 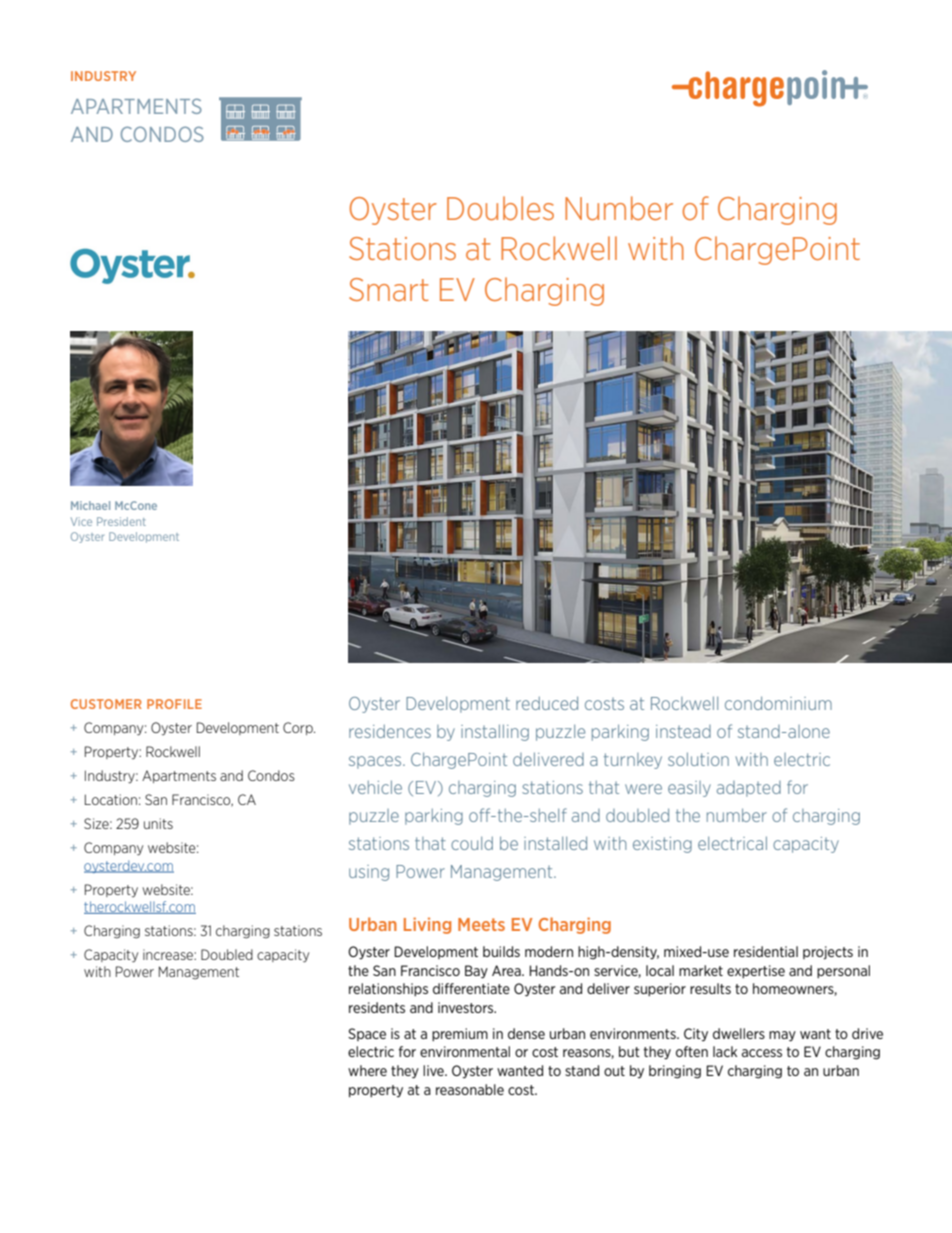 I want to click on condominium, so click(x=778, y=703).
